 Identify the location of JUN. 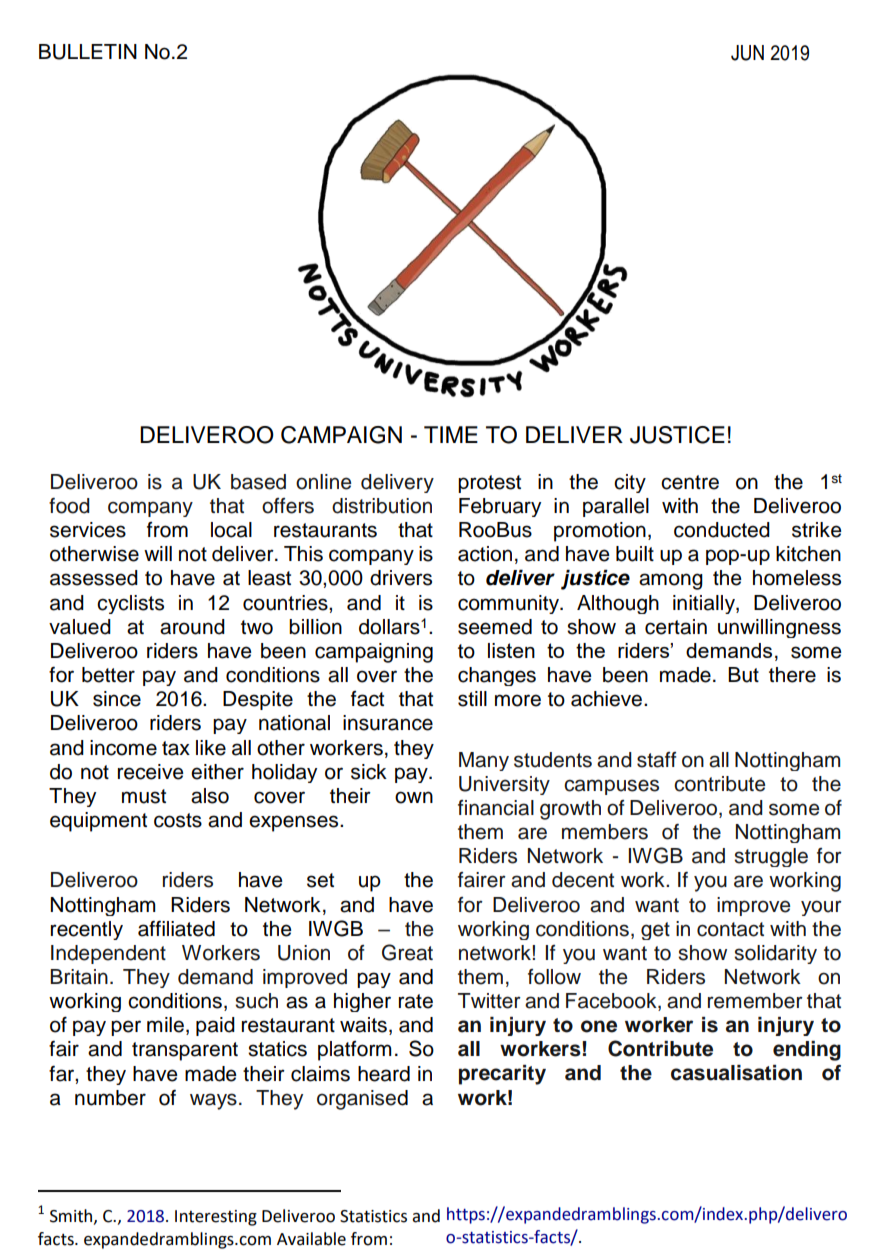
(747, 53).
